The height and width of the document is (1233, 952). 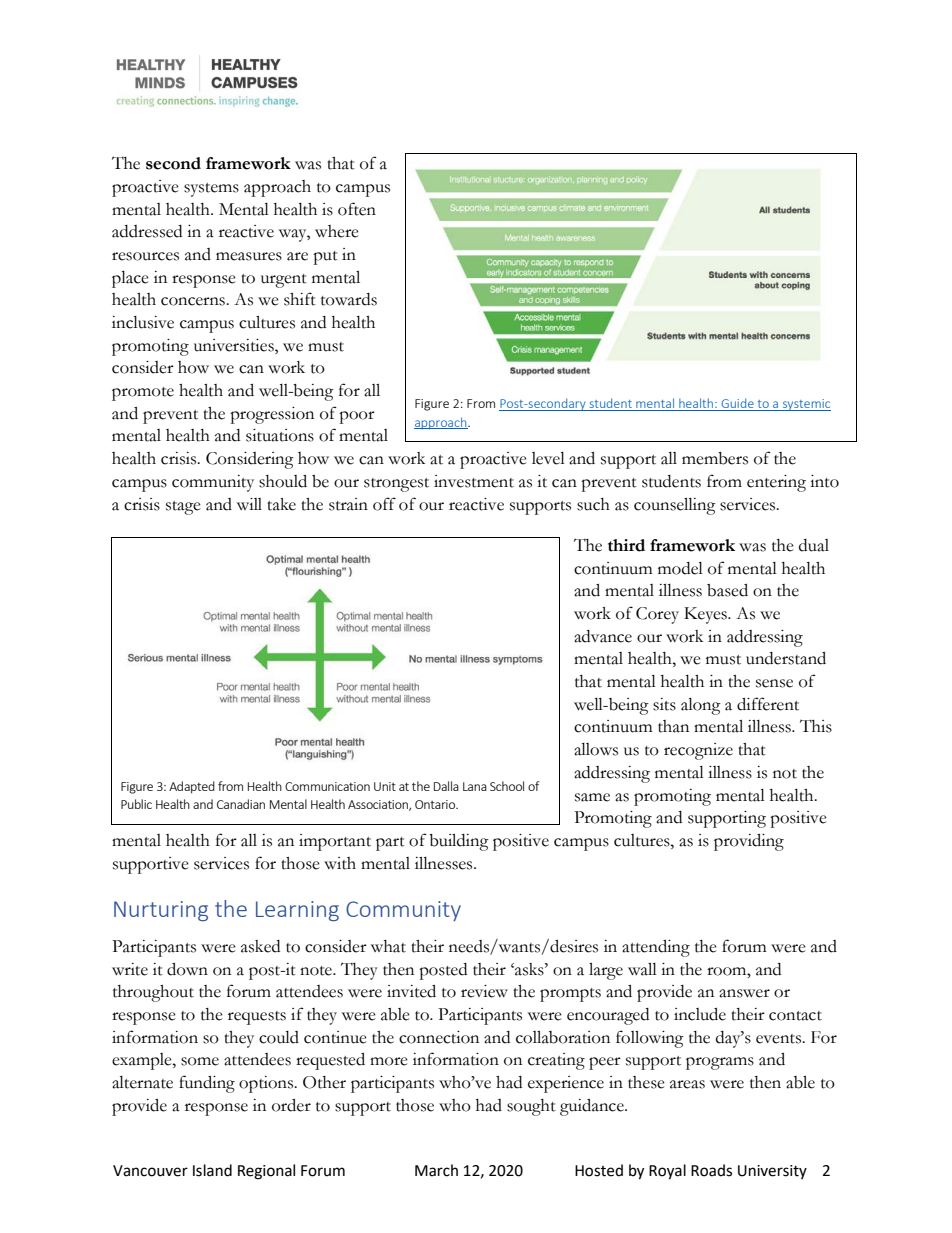 What do you see at coordinates (357, 209) in the document?
I see `often` at bounding box center [357, 209].
